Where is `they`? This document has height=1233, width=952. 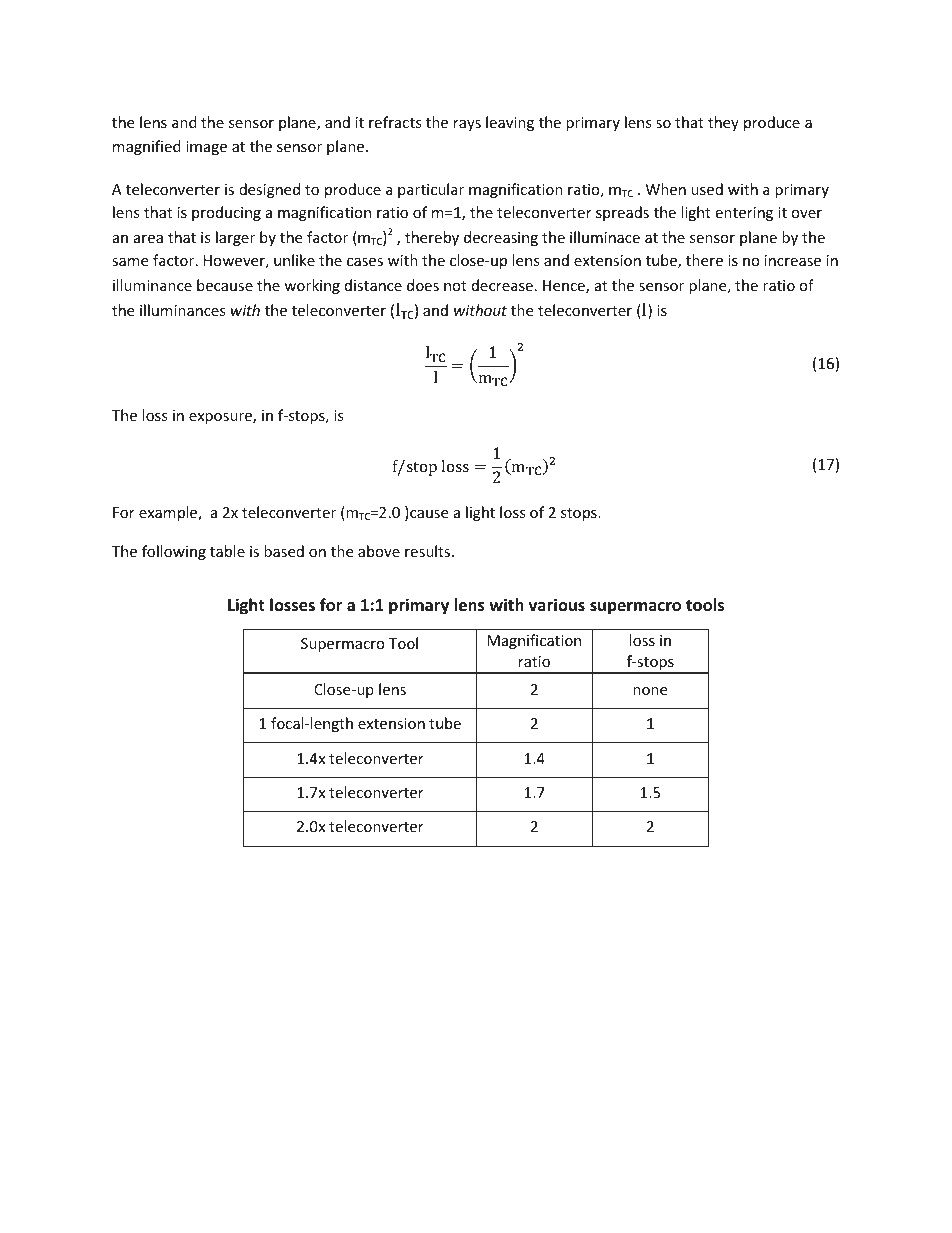 they is located at coordinates (723, 123).
